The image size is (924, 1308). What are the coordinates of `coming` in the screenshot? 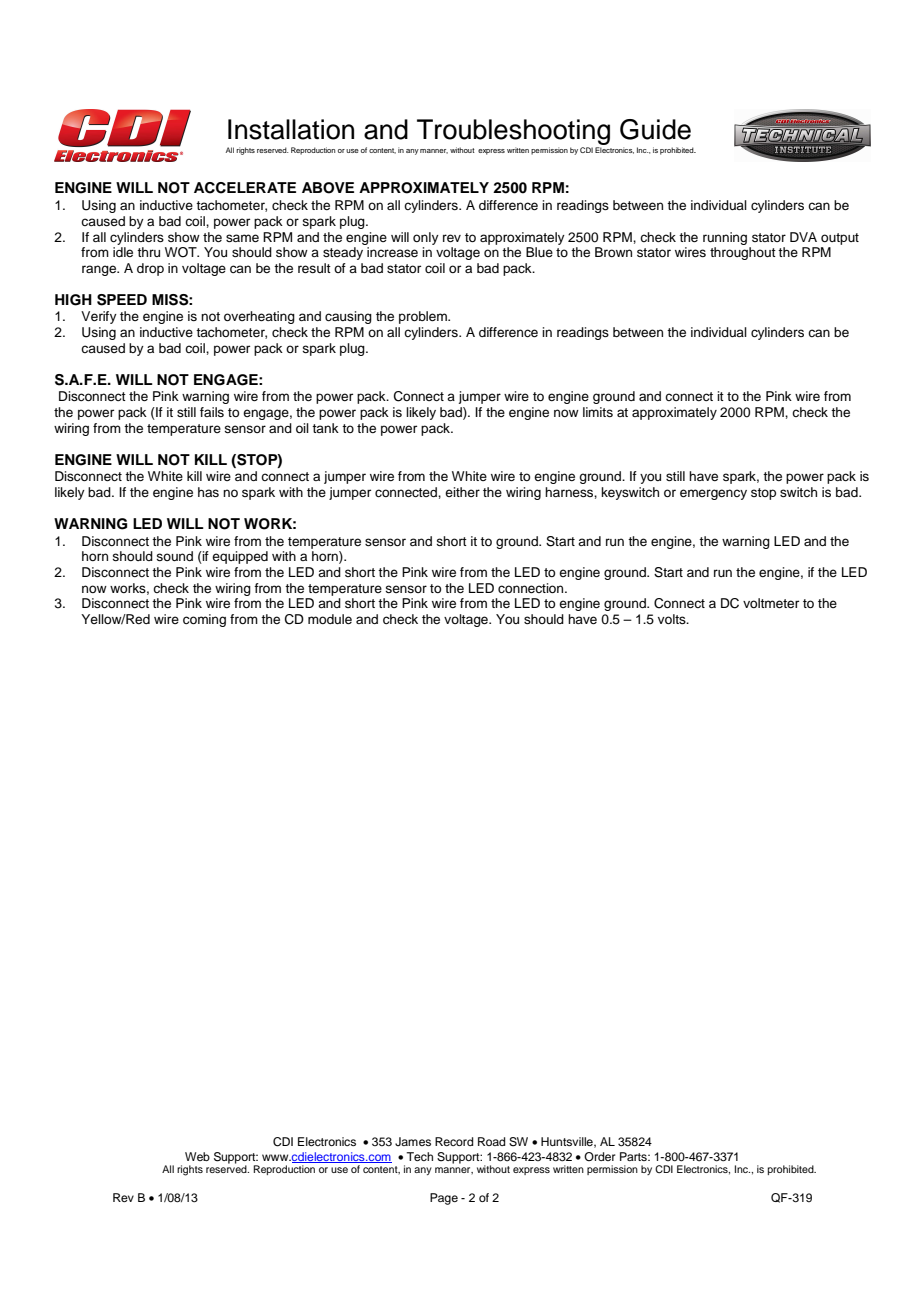 It's located at (204, 620).
